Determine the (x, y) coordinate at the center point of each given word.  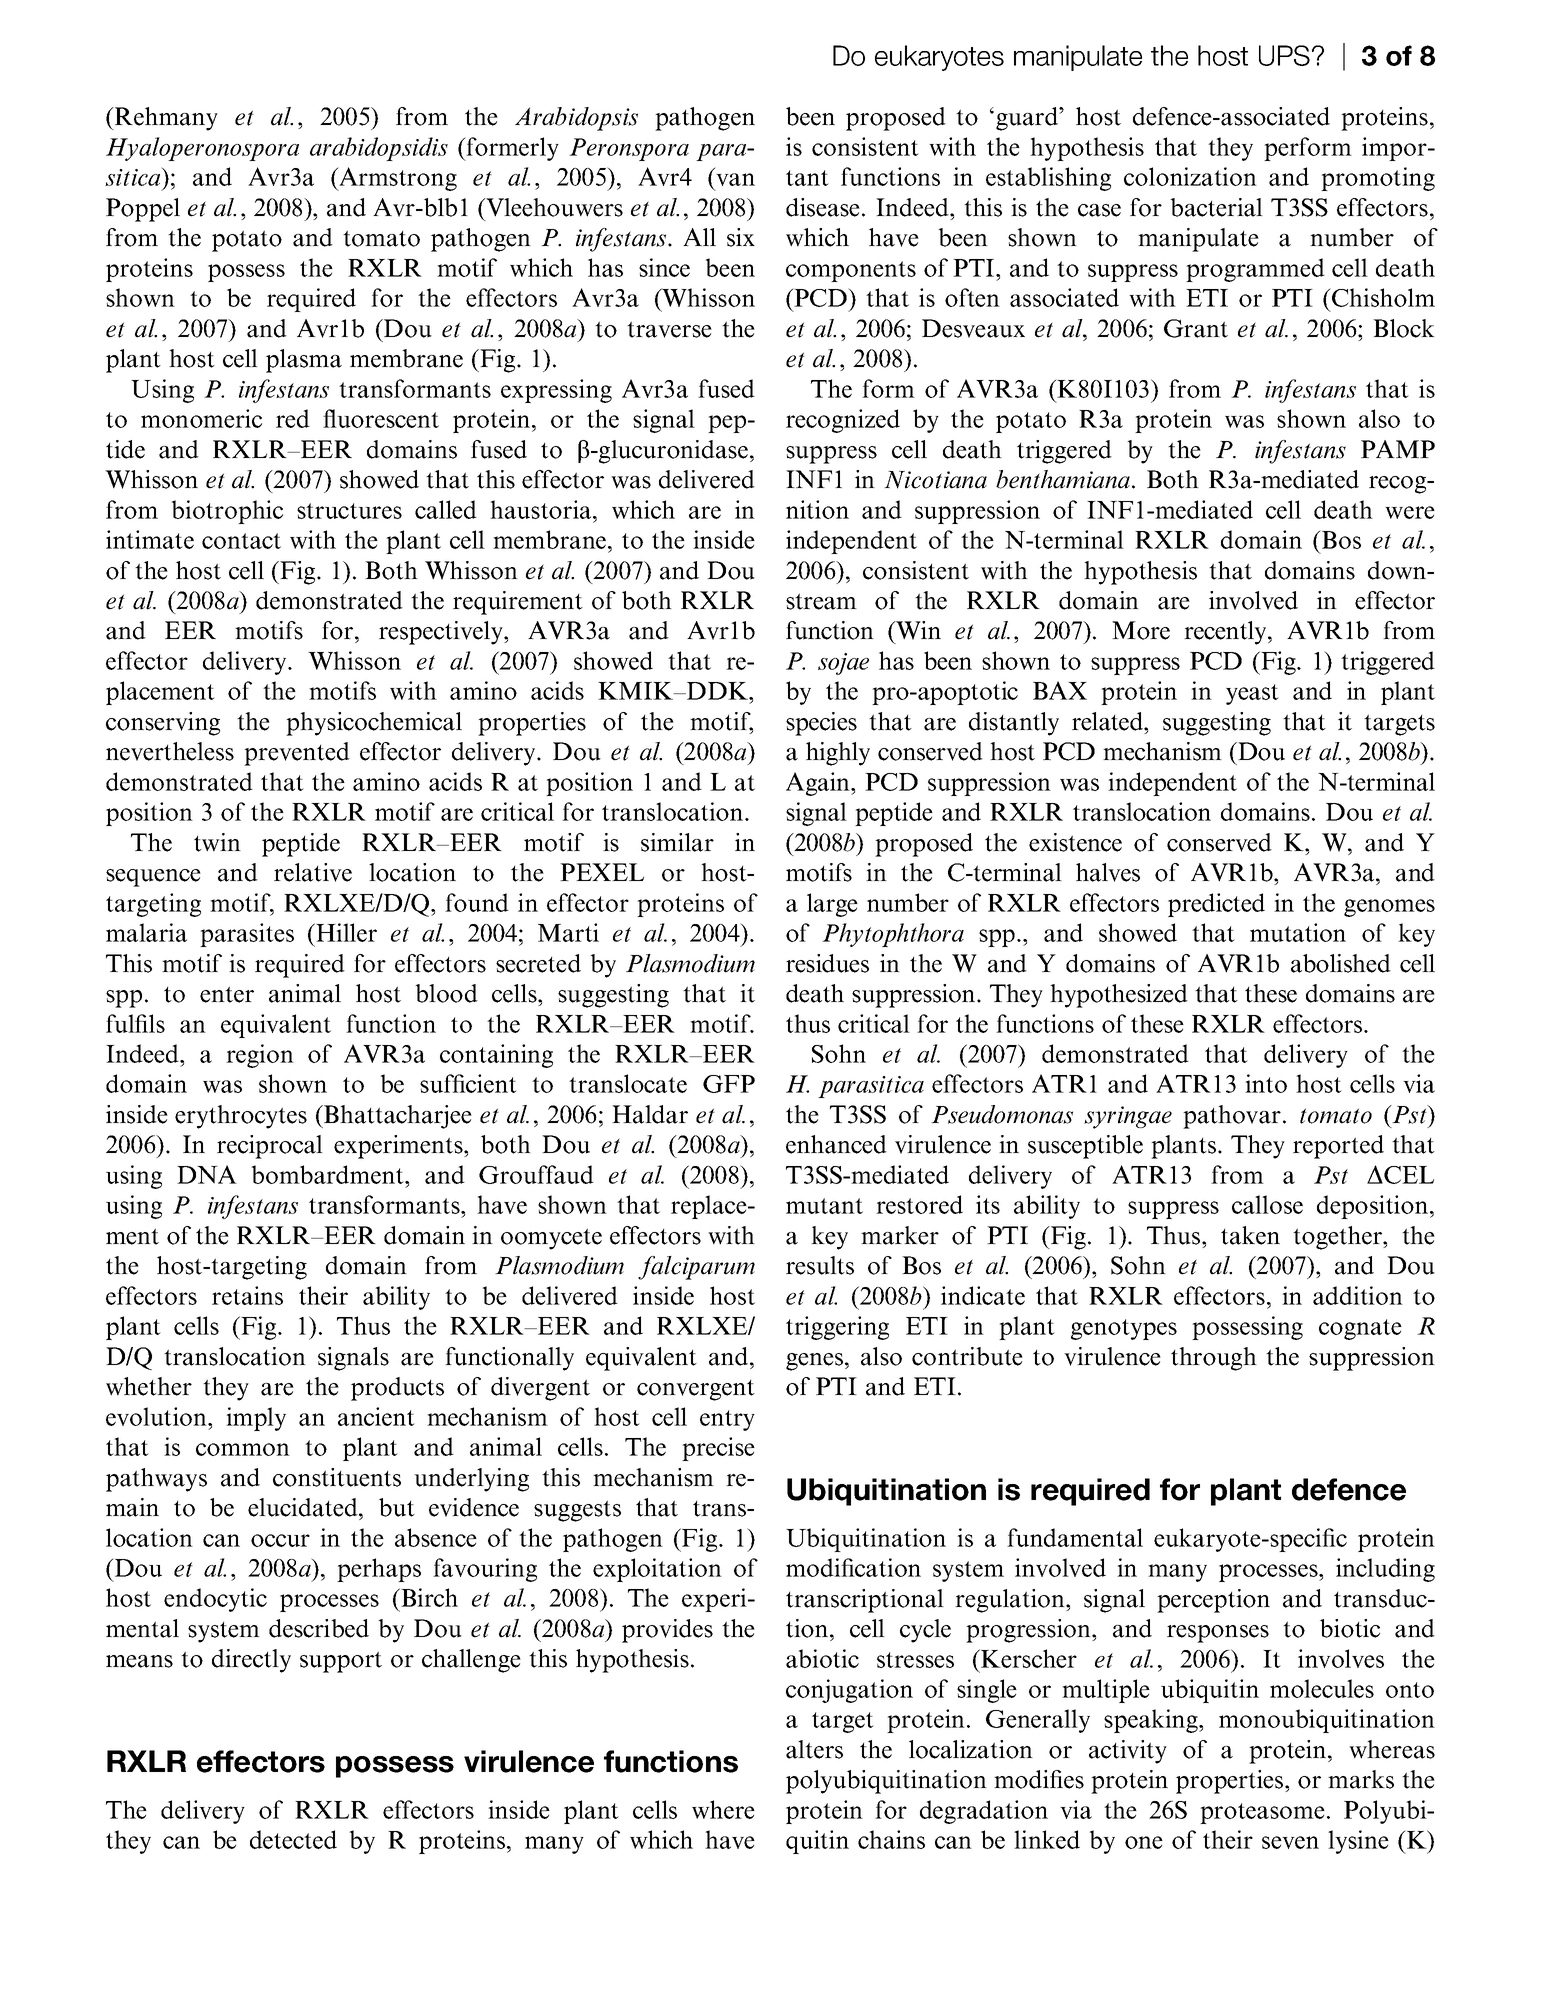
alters (814, 1749)
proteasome (1262, 1813)
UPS (1284, 55)
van (735, 179)
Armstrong (397, 179)
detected (293, 1839)
